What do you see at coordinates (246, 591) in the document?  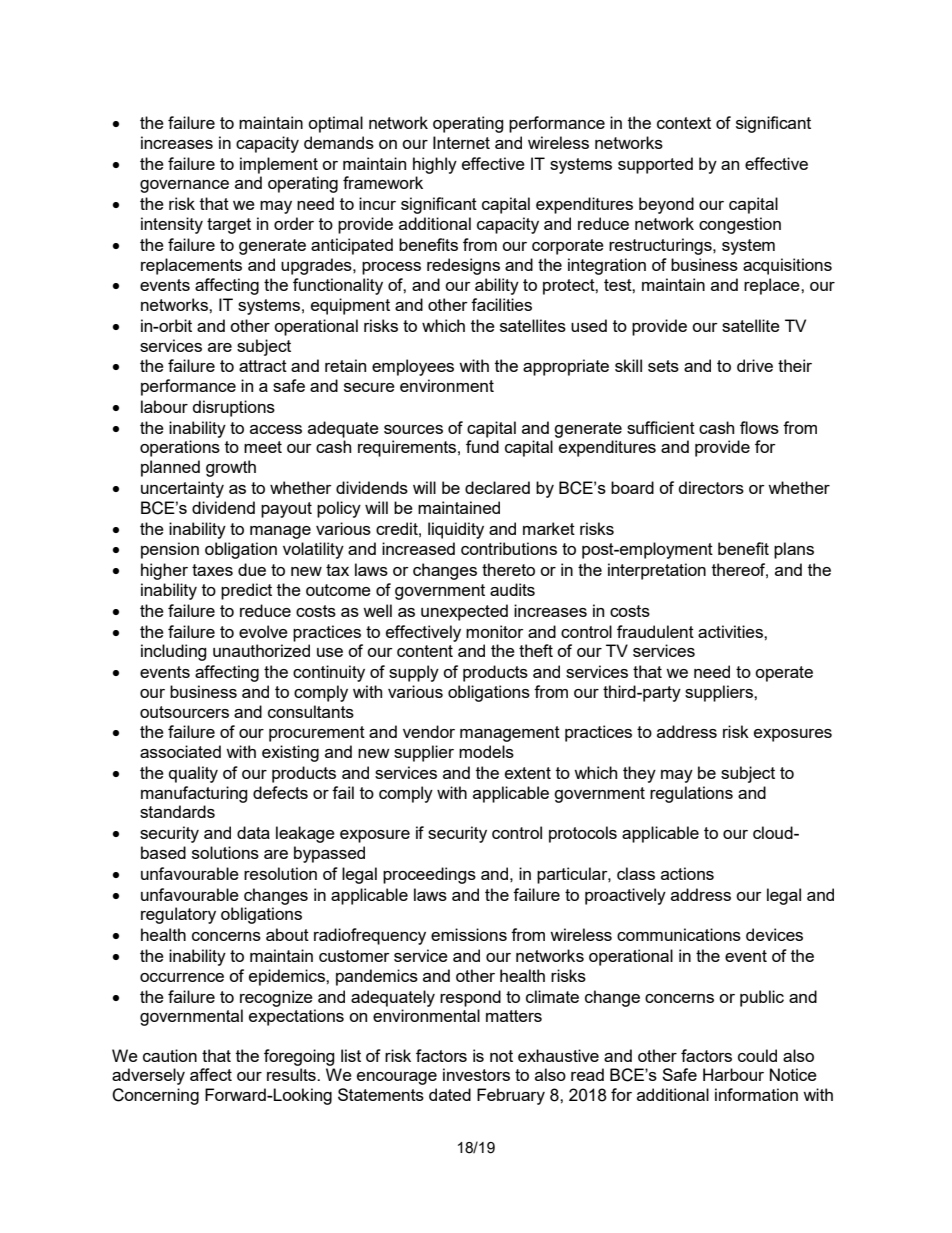 I see `predict` at bounding box center [246, 591].
